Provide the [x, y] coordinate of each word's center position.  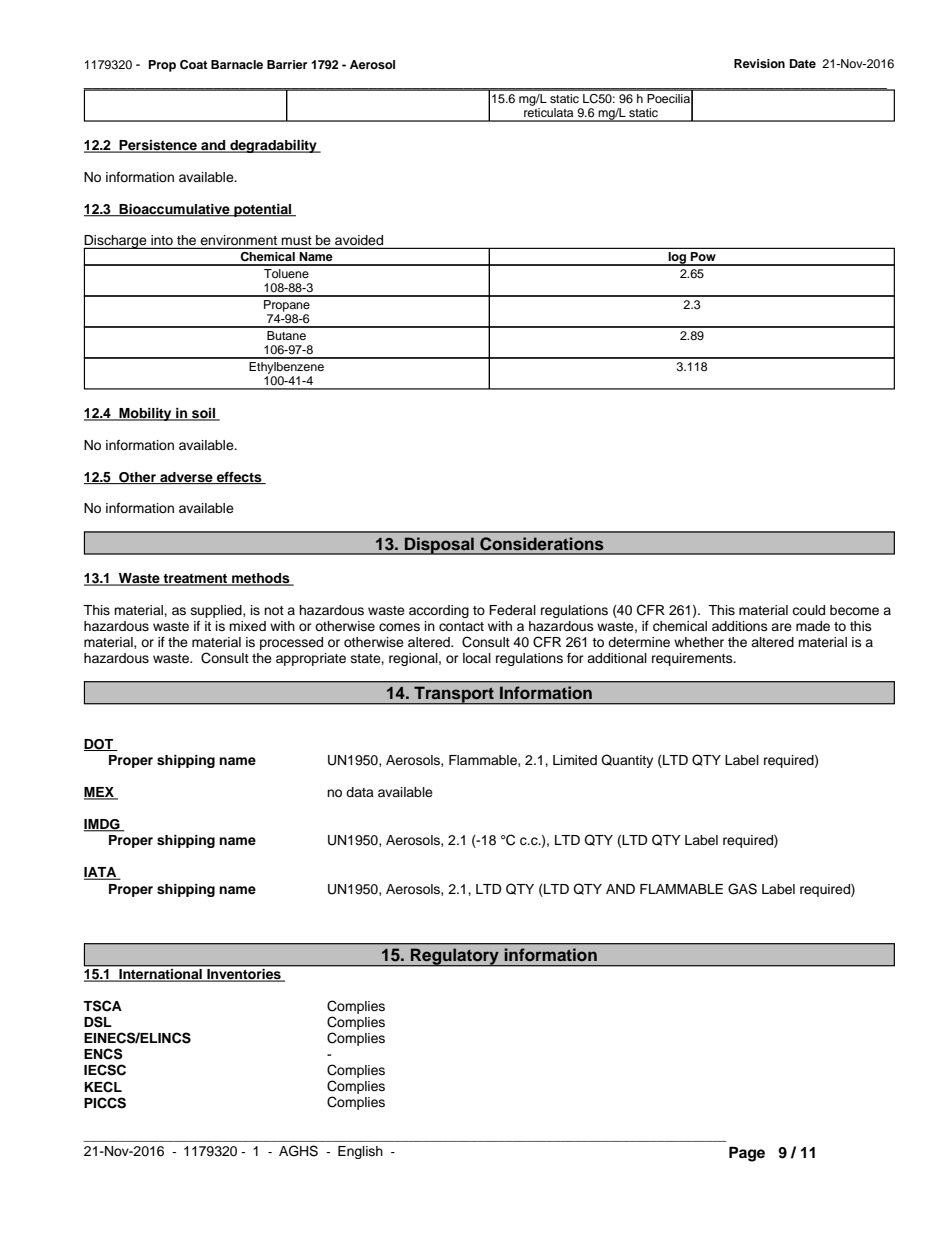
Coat [194, 65]
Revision [759, 63]
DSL [98, 1022]
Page [747, 1154]
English [360, 1152]
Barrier [287, 64]
